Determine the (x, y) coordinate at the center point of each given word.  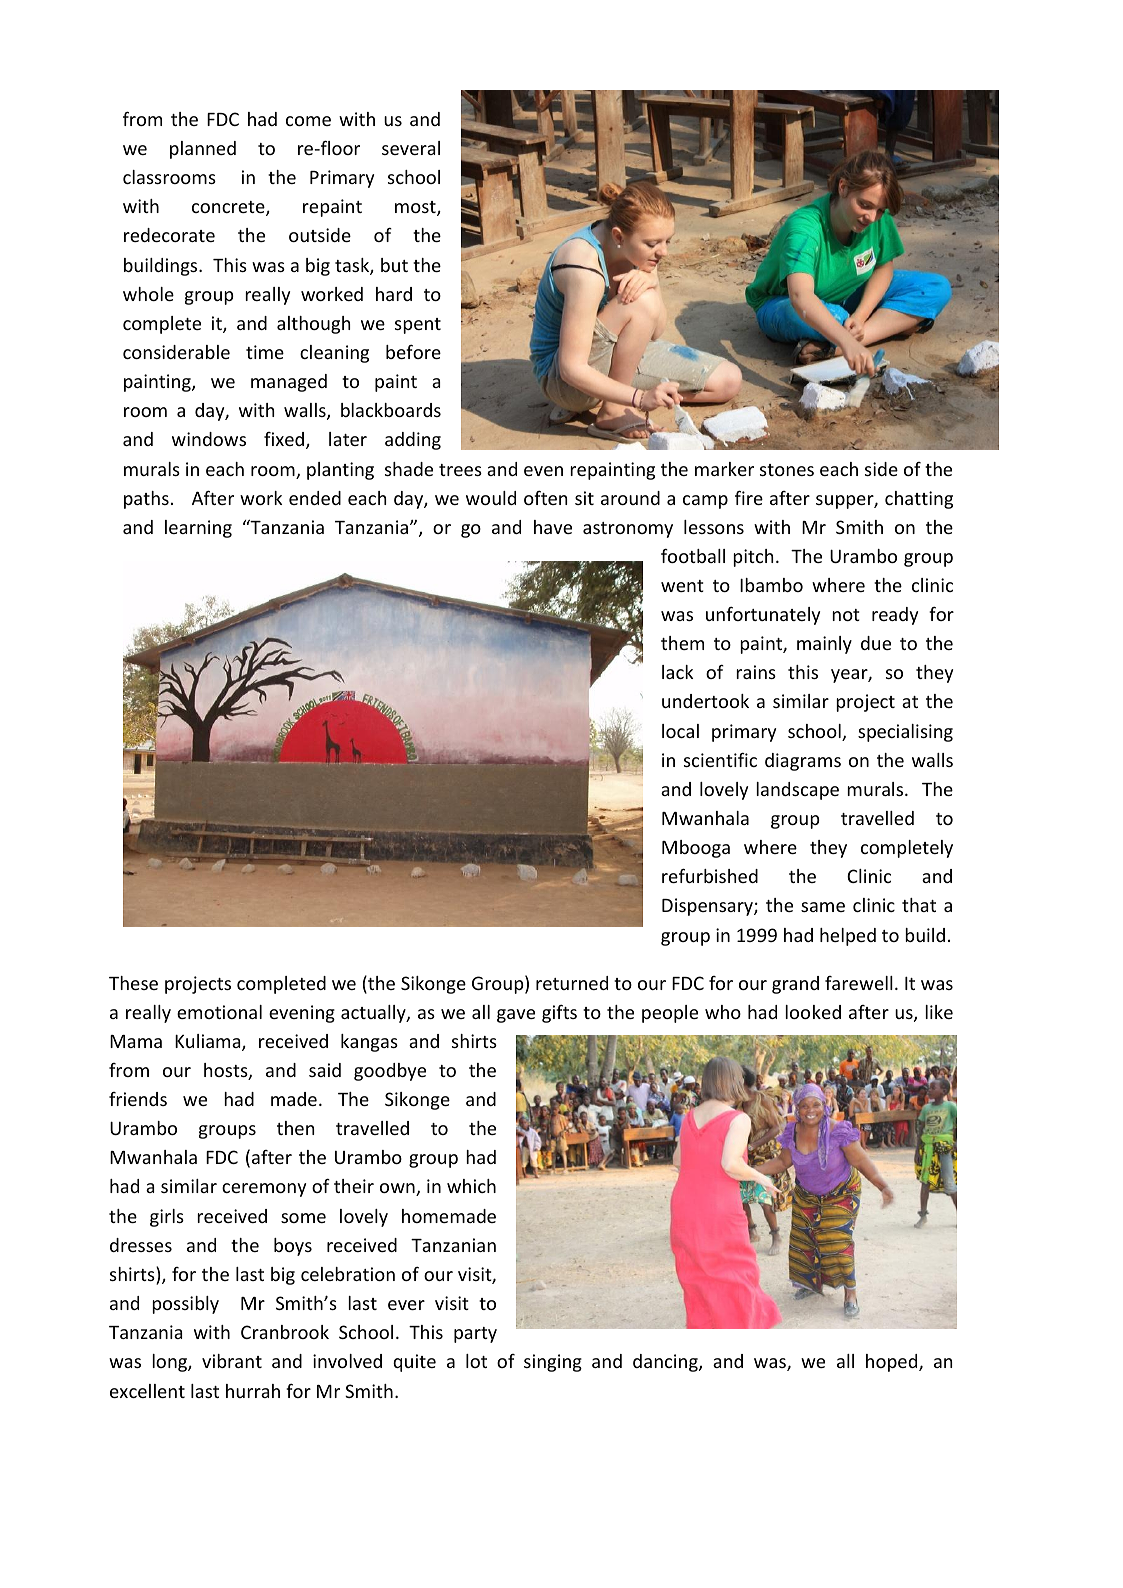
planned (203, 150)
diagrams (803, 762)
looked (813, 1012)
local (680, 731)
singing (553, 1363)
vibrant (232, 1361)
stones (787, 470)
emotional (219, 1012)
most (416, 208)
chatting (919, 500)
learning (198, 529)
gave (516, 1016)
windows (209, 439)
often (545, 497)
